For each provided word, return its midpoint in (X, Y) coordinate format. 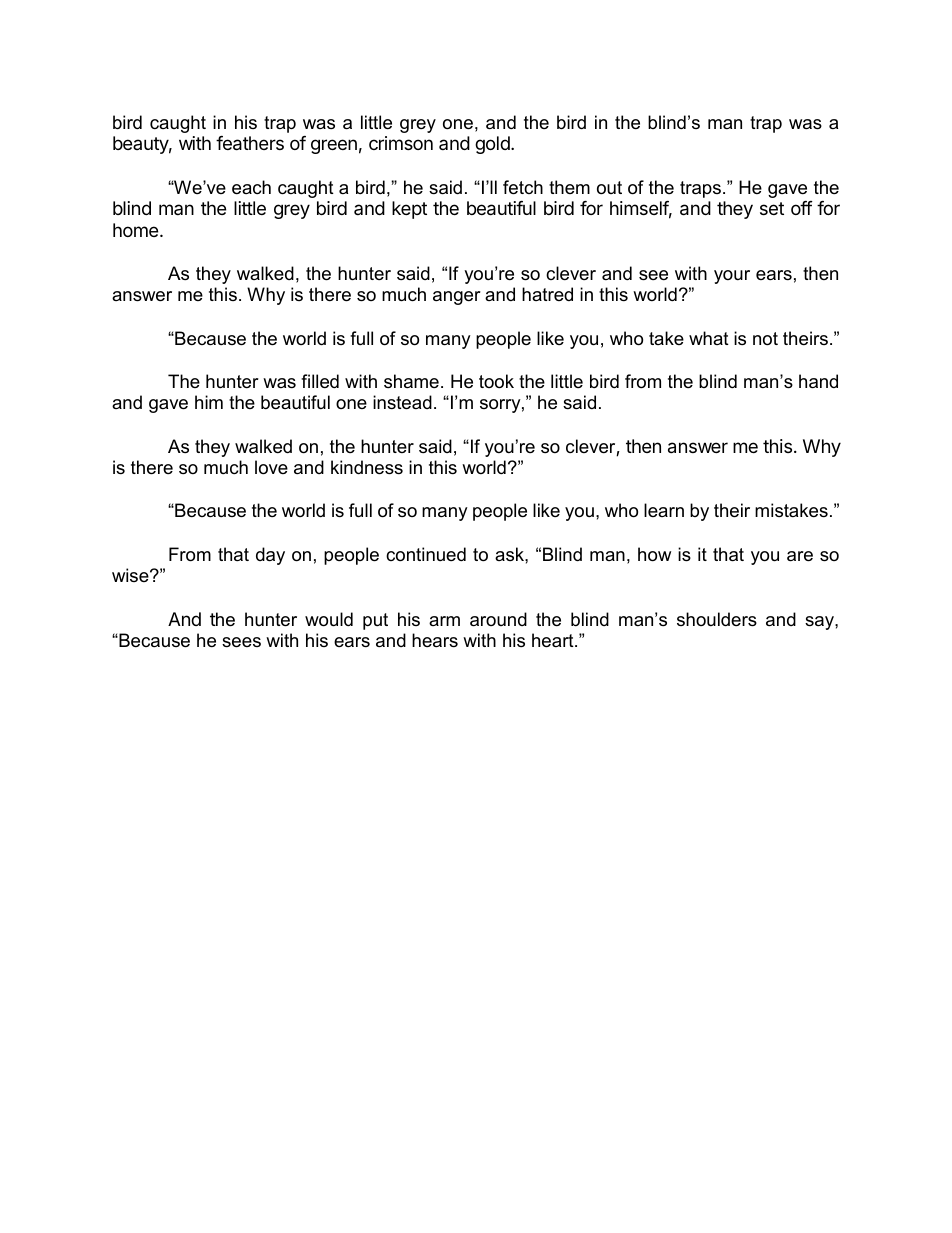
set (772, 208)
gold (493, 145)
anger (457, 298)
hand (818, 381)
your (732, 277)
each (251, 187)
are (800, 556)
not (765, 339)
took (496, 381)
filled (320, 381)
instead (402, 402)
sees (241, 642)
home (137, 230)
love (271, 467)
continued (426, 554)
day (270, 556)
